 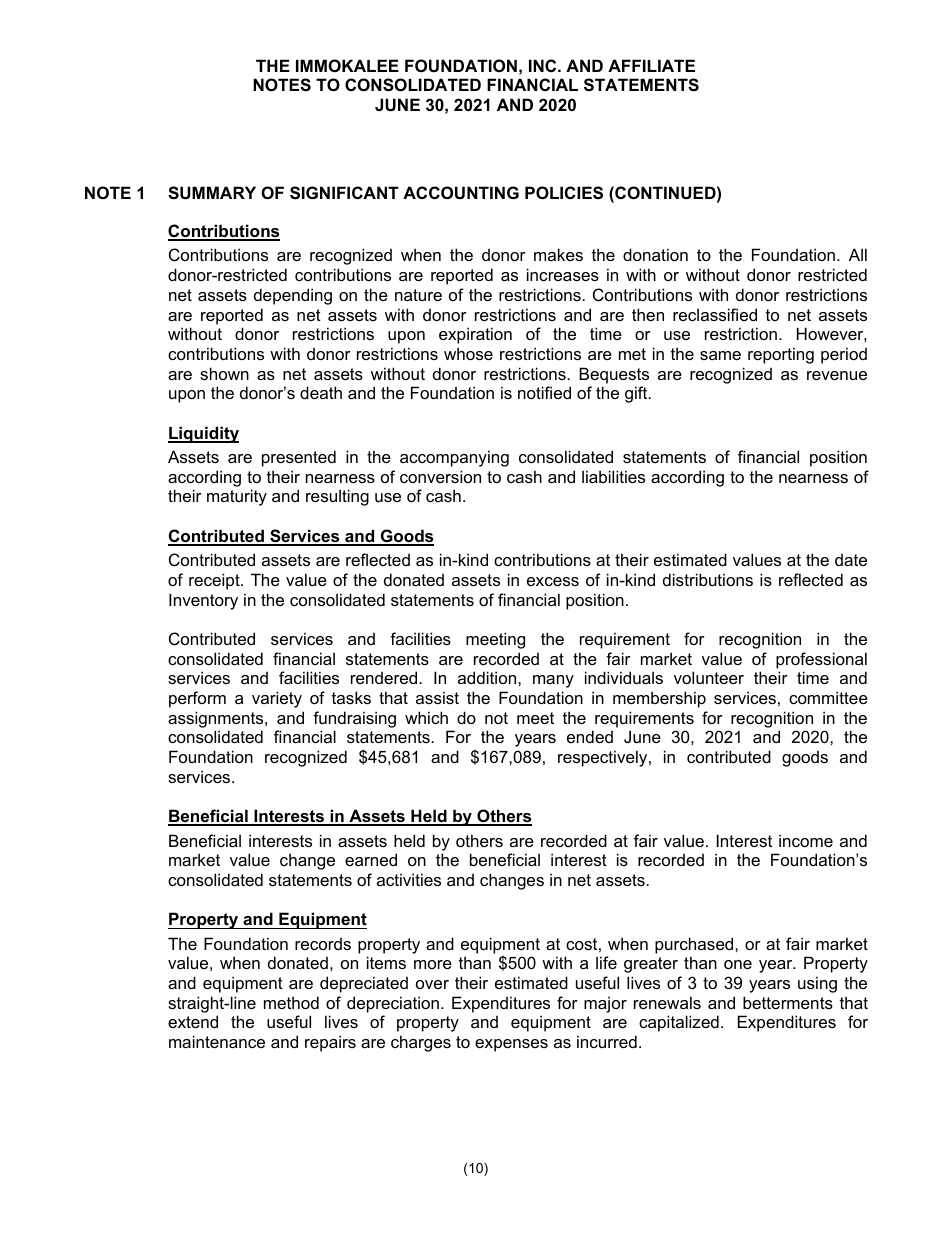 I want to click on income, so click(x=806, y=840).
